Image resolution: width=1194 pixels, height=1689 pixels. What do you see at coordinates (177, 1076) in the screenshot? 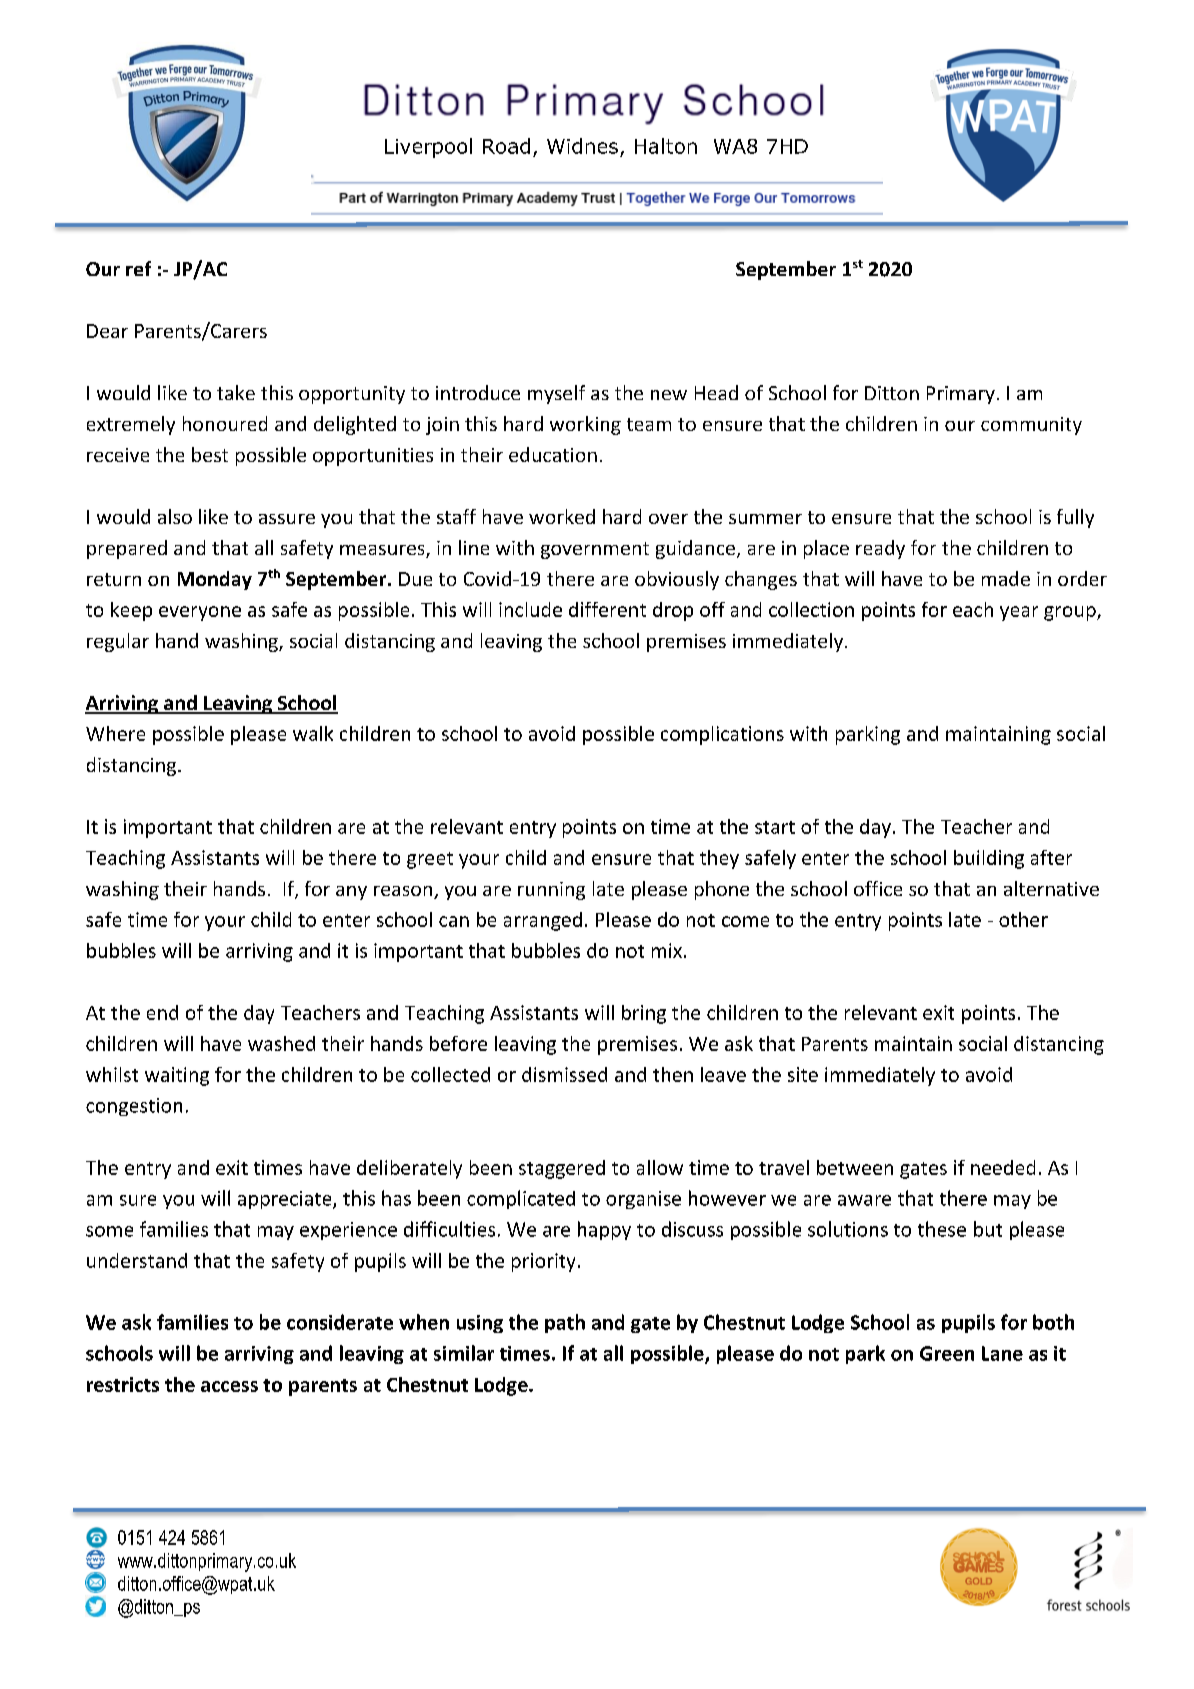
I see `waiting` at bounding box center [177, 1076].
